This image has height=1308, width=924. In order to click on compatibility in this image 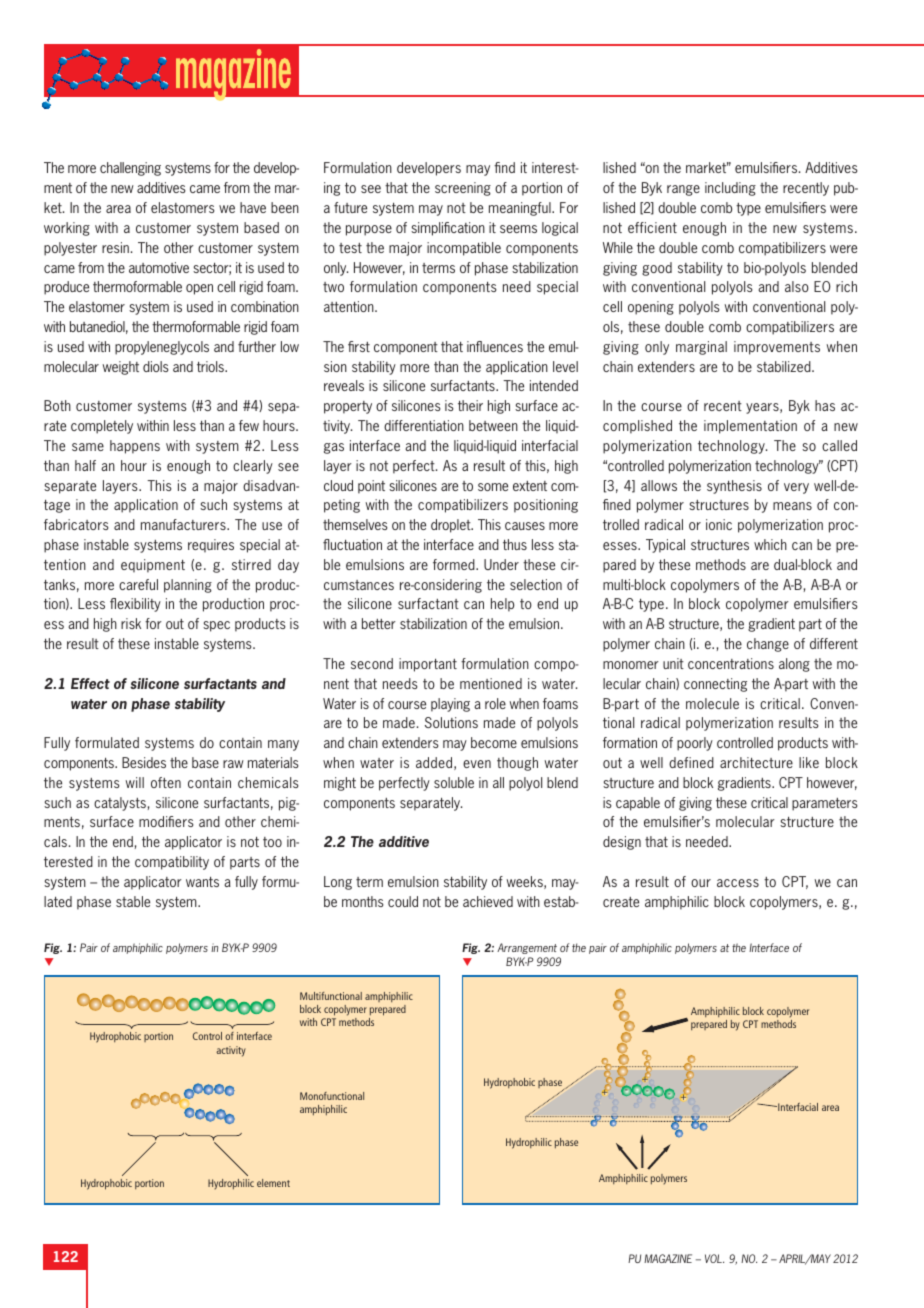, I will do `click(172, 863)`.
